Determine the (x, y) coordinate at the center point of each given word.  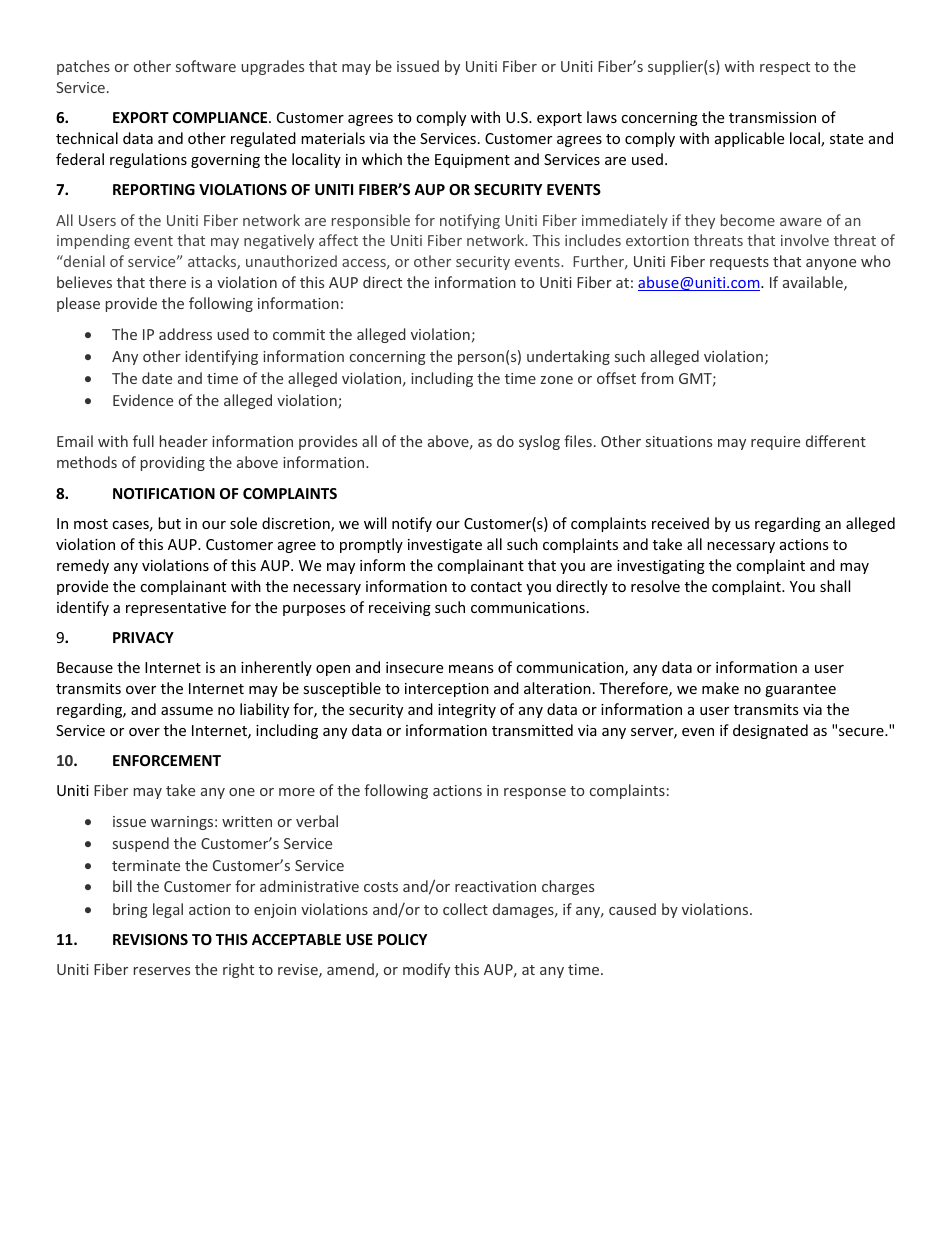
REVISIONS (150, 939)
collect (465, 909)
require (775, 443)
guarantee (800, 690)
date (157, 378)
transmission (772, 117)
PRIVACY (143, 637)
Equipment (472, 161)
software (206, 66)
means (471, 669)
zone (557, 380)
